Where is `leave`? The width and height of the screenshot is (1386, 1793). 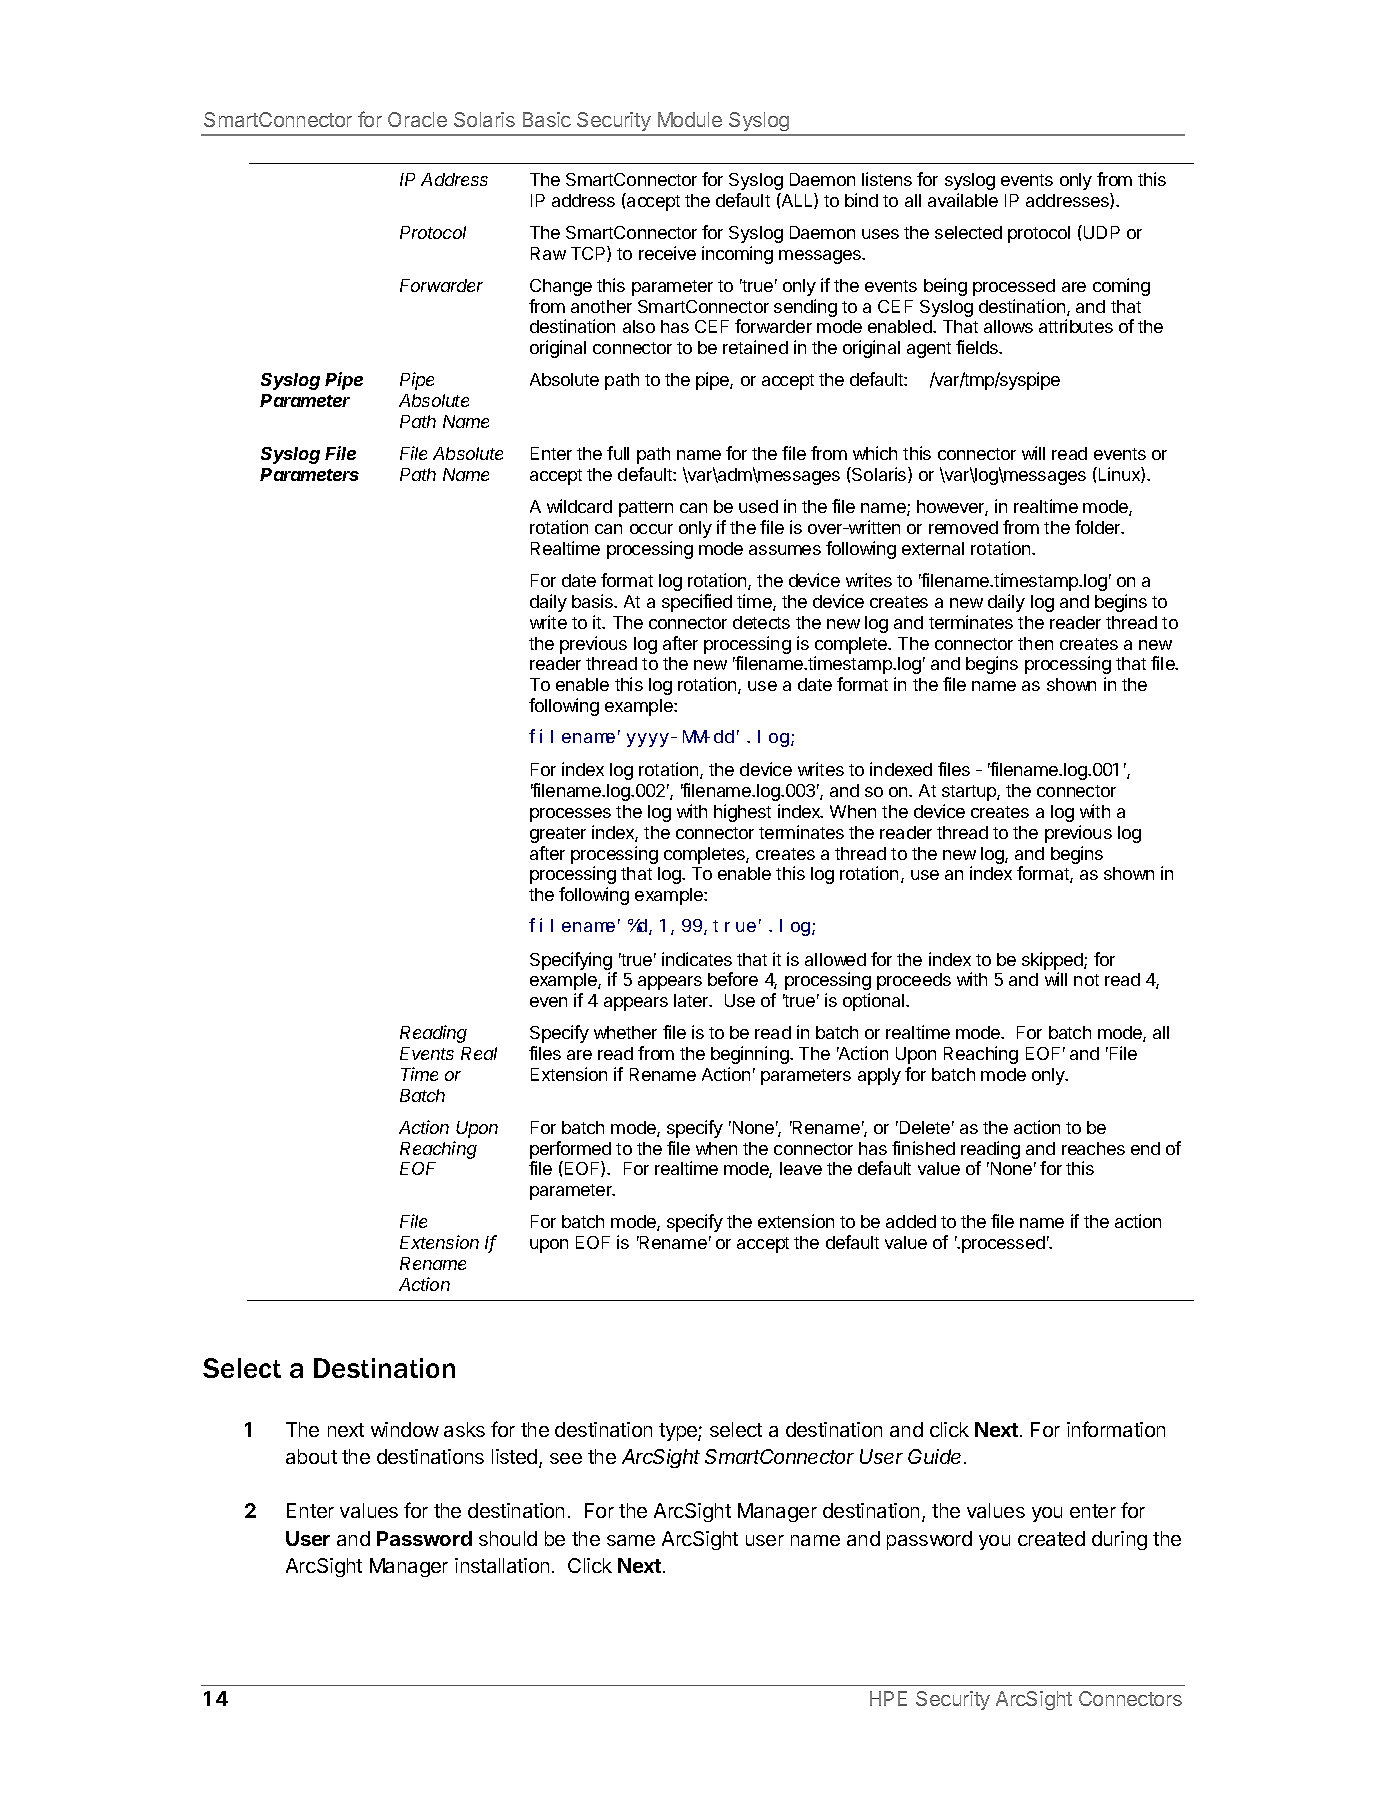
leave is located at coordinates (801, 1168).
